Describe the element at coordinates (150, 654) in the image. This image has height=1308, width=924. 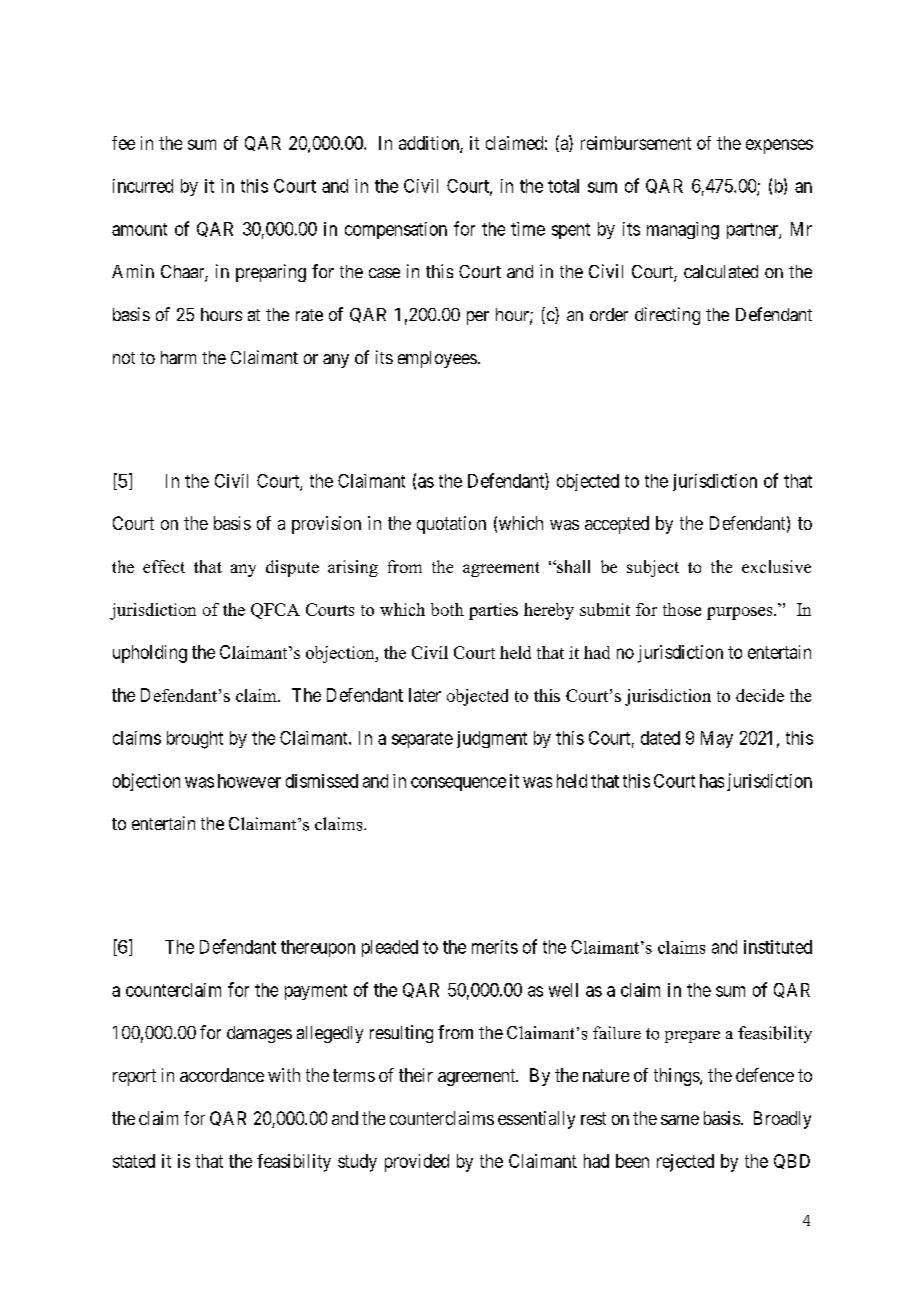
I see `upholding` at that location.
